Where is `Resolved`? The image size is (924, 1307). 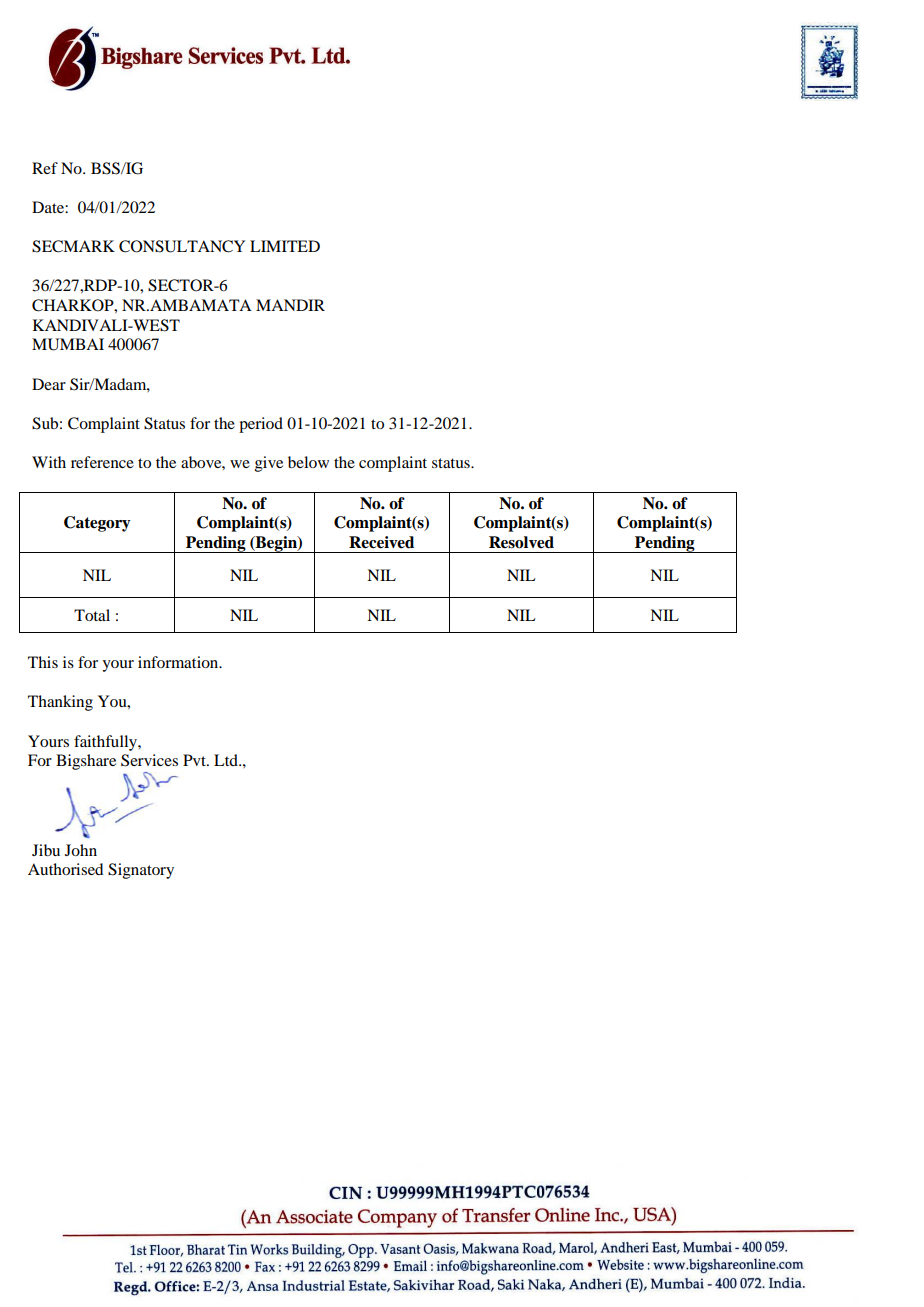 Resolved is located at coordinates (521, 542).
